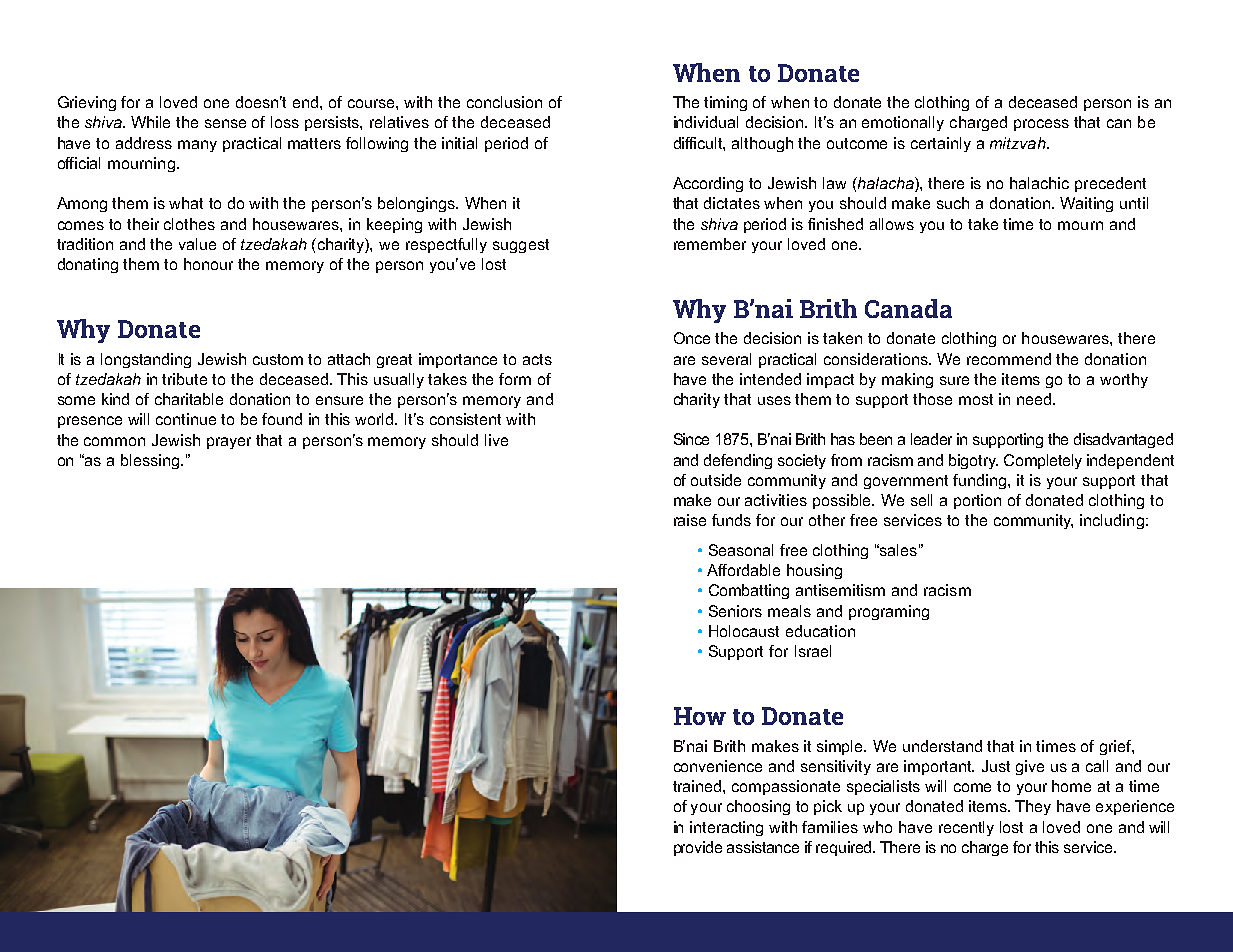  Describe the element at coordinates (716, 480) in the screenshot. I see `outside` at that location.
